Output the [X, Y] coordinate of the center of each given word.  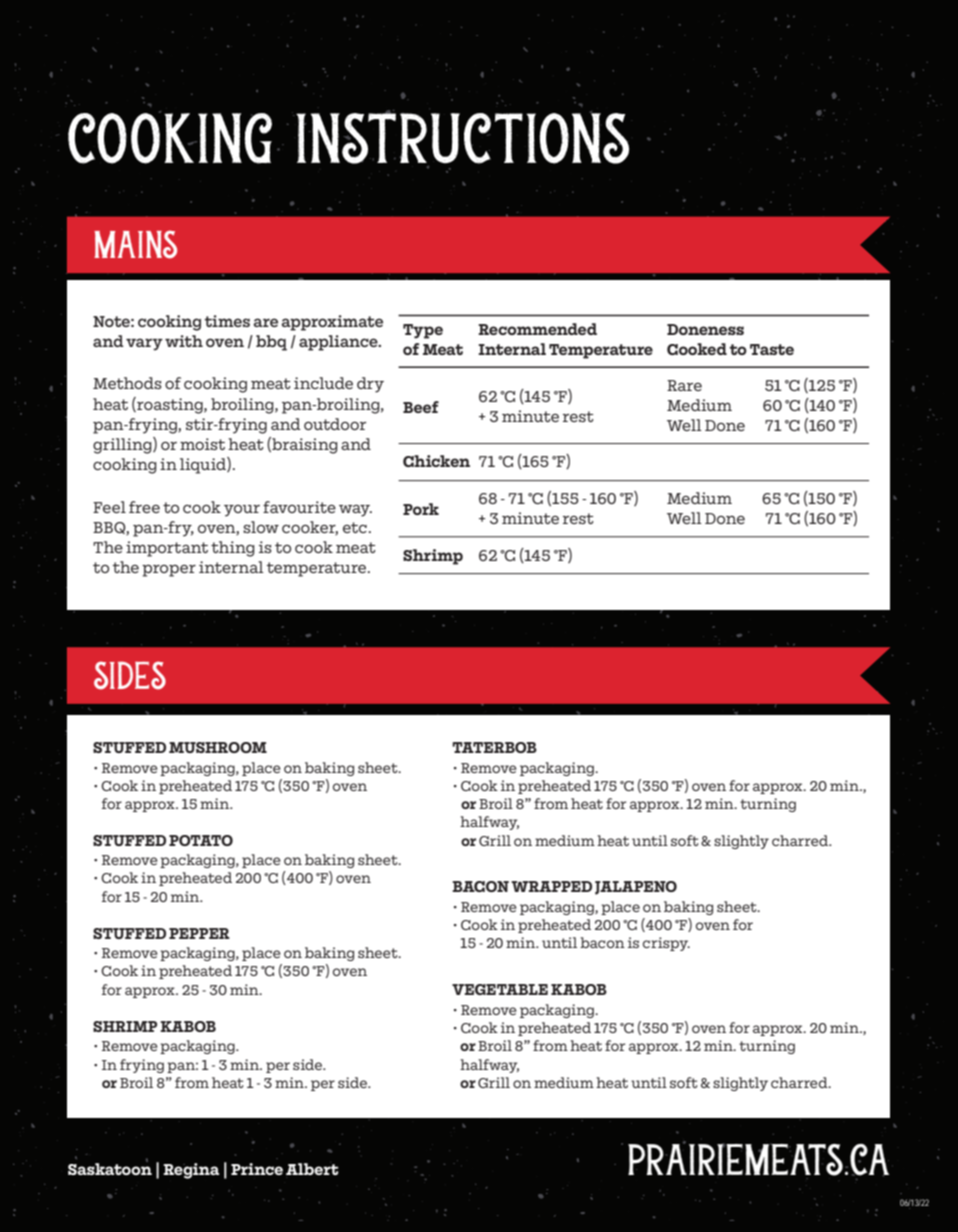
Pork [421, 509]
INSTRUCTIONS [462, 137]
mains [135, 244]
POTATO [201, 840]
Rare [684, 385]
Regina [191, 1171]
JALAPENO [636, 888]
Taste [772, 349]
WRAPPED [551, 886]
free [144, 507]
